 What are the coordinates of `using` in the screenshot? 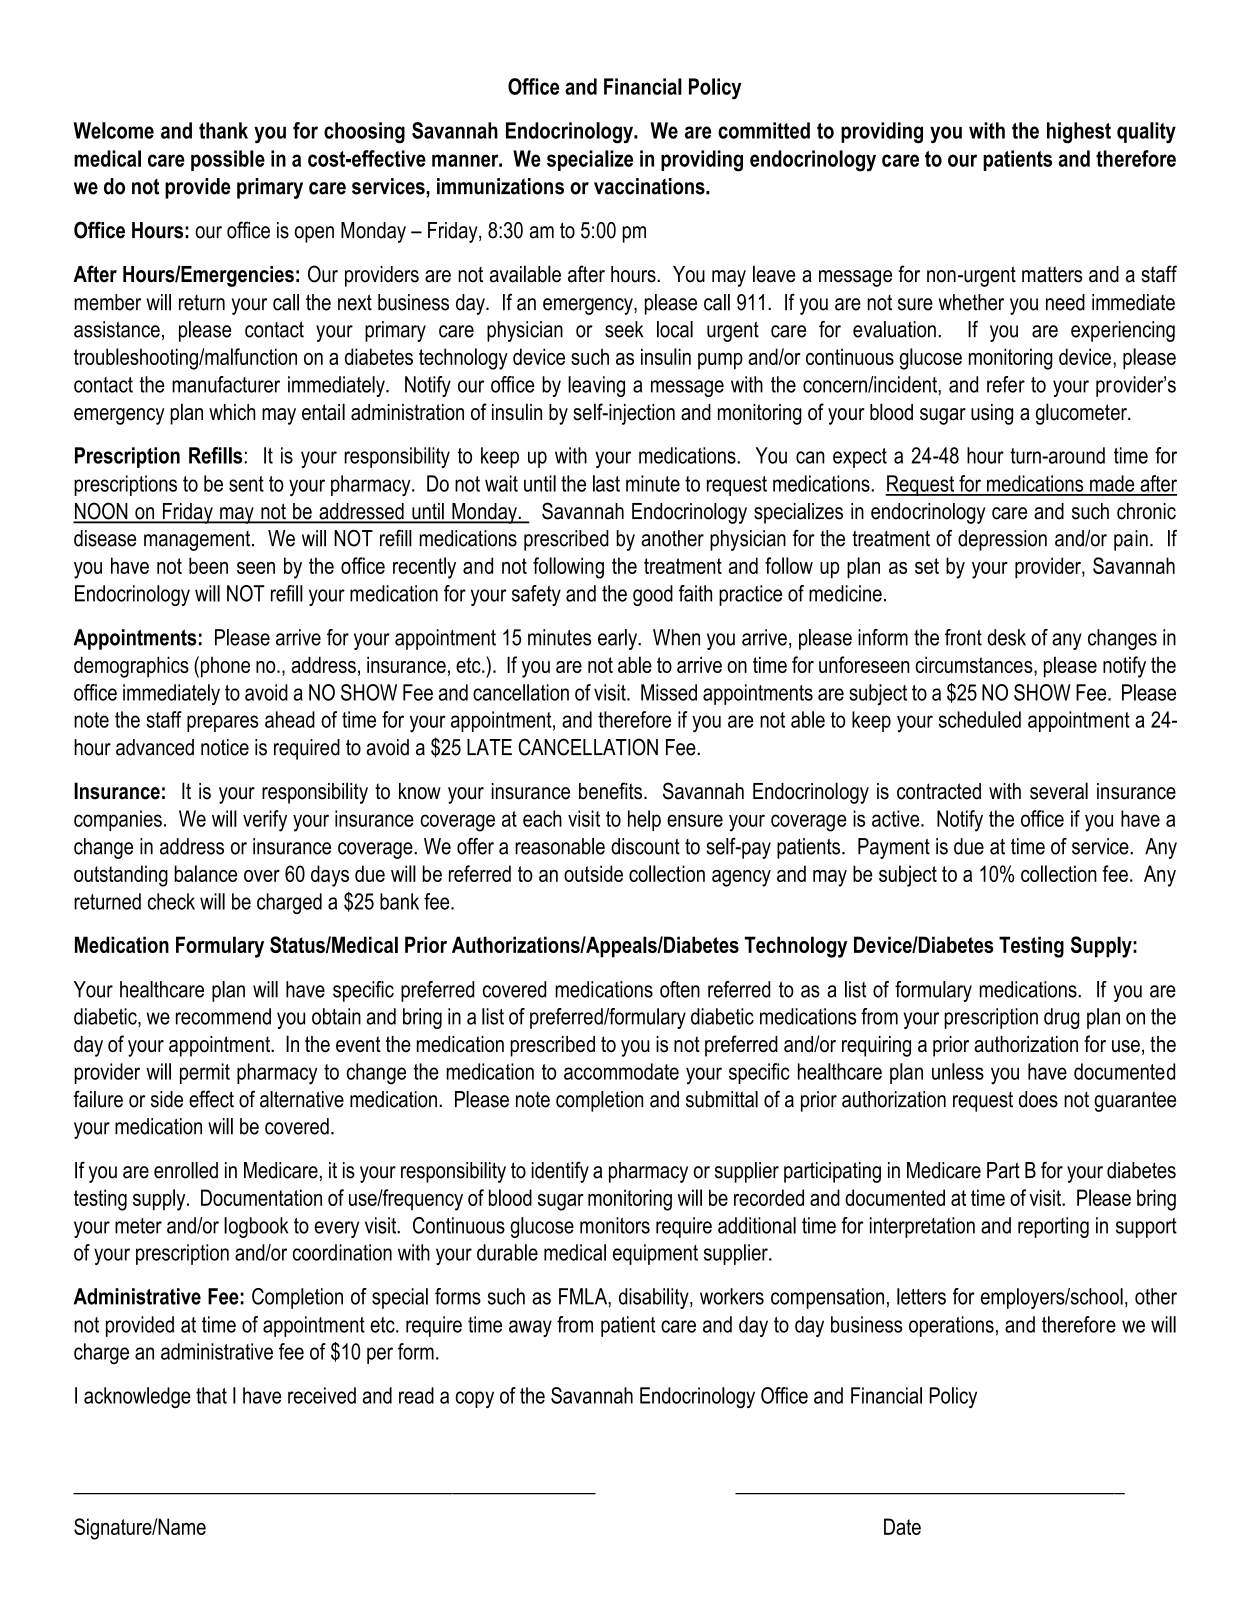 It's located at (992, 414).
